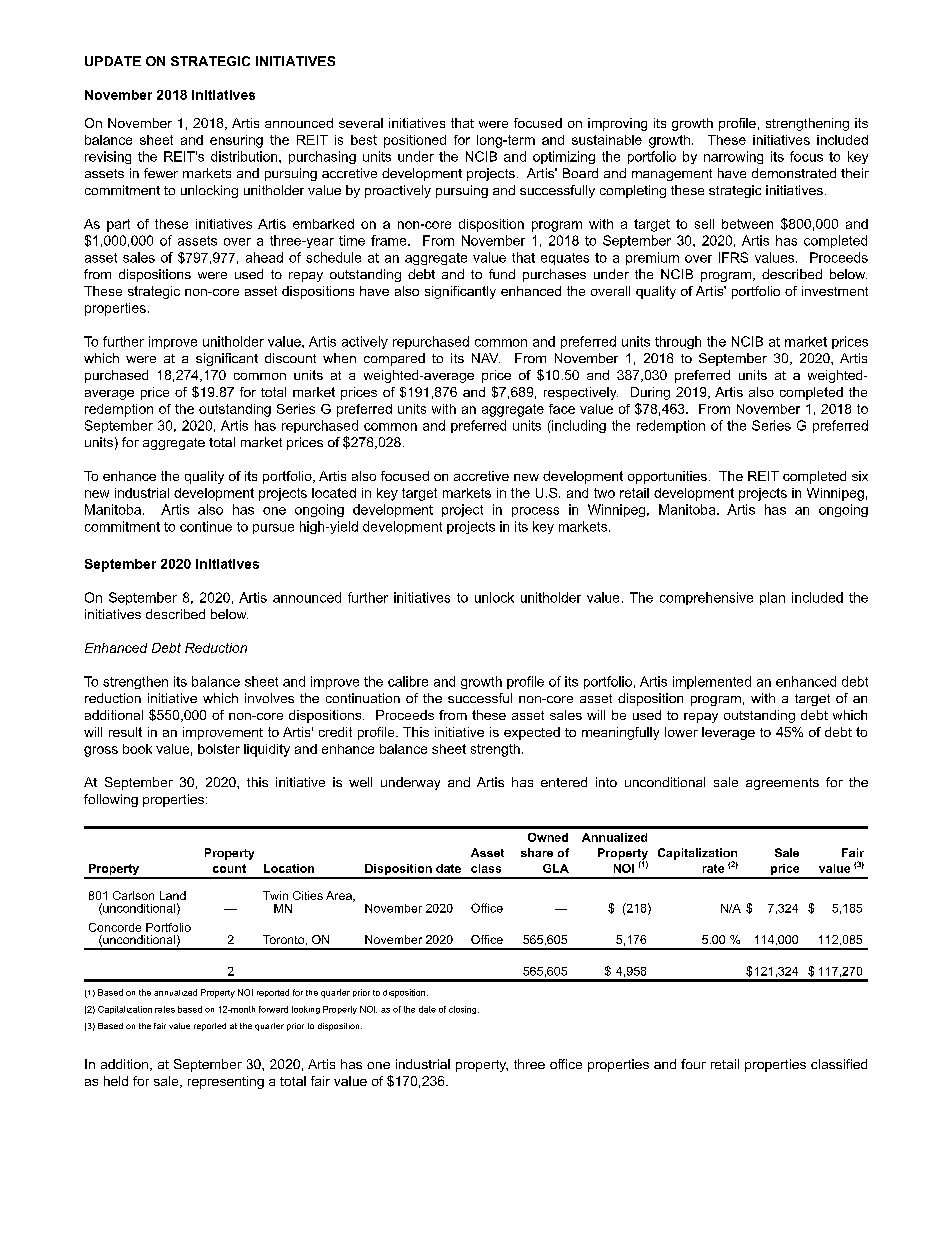  Describe the element at coordinates (226, 1082) in the screenshot. I see `representing` at that location.
